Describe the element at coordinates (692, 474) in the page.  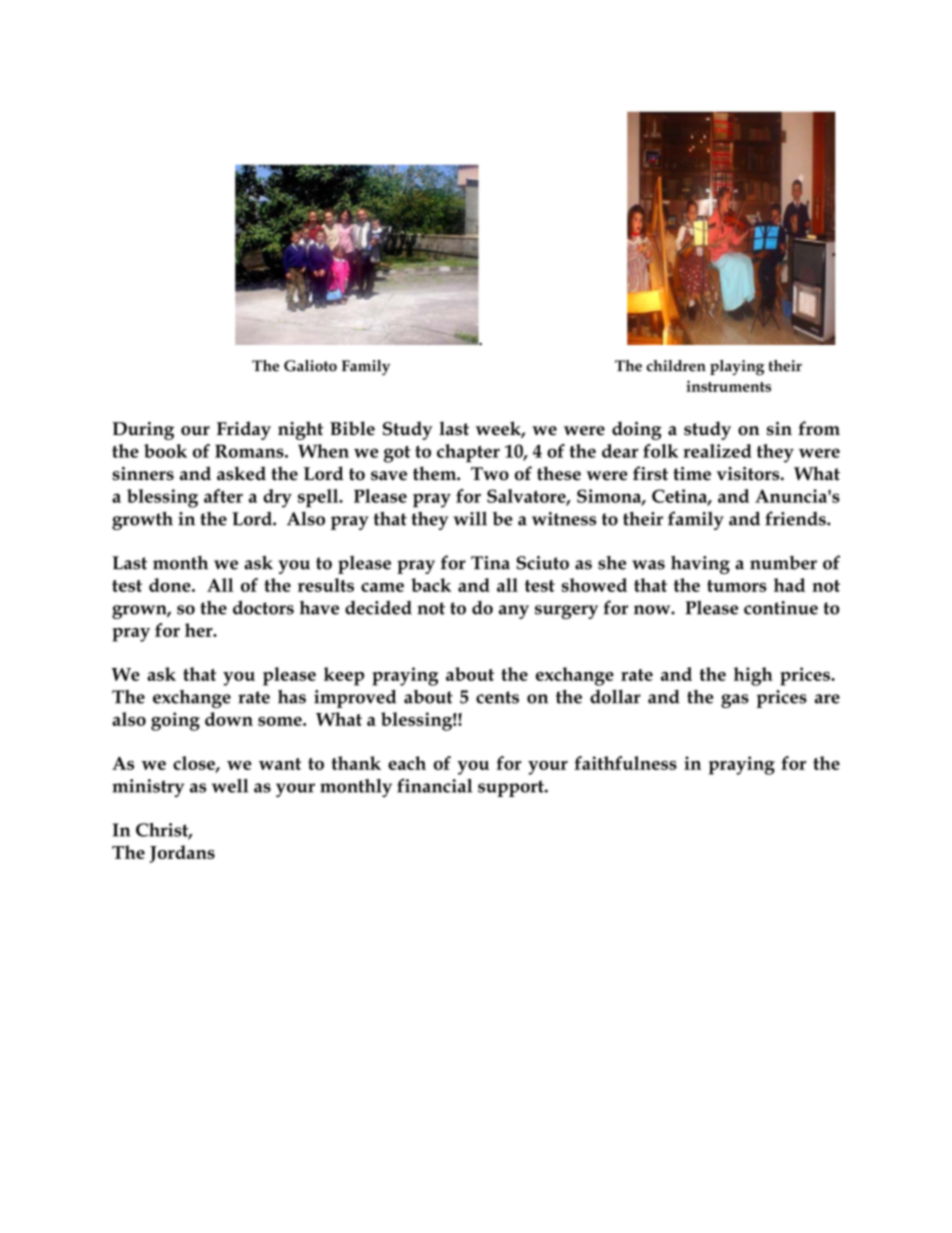
I see `time` at that location.
